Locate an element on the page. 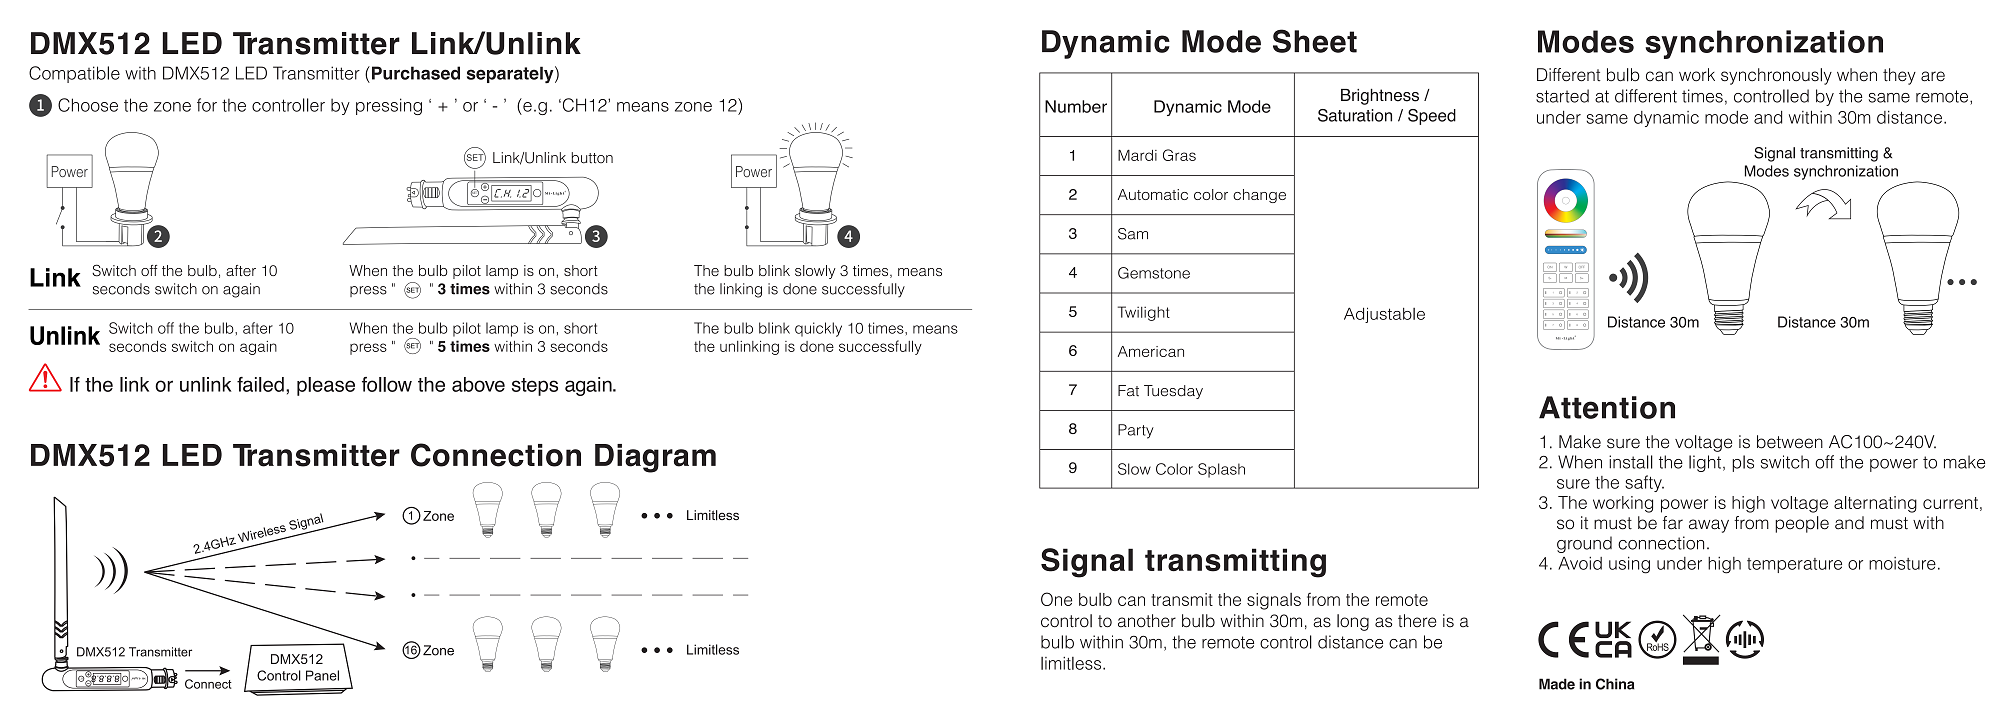 The width and height of the page is (2009, 718). synchronously is located at coordinates (1776, 76).
